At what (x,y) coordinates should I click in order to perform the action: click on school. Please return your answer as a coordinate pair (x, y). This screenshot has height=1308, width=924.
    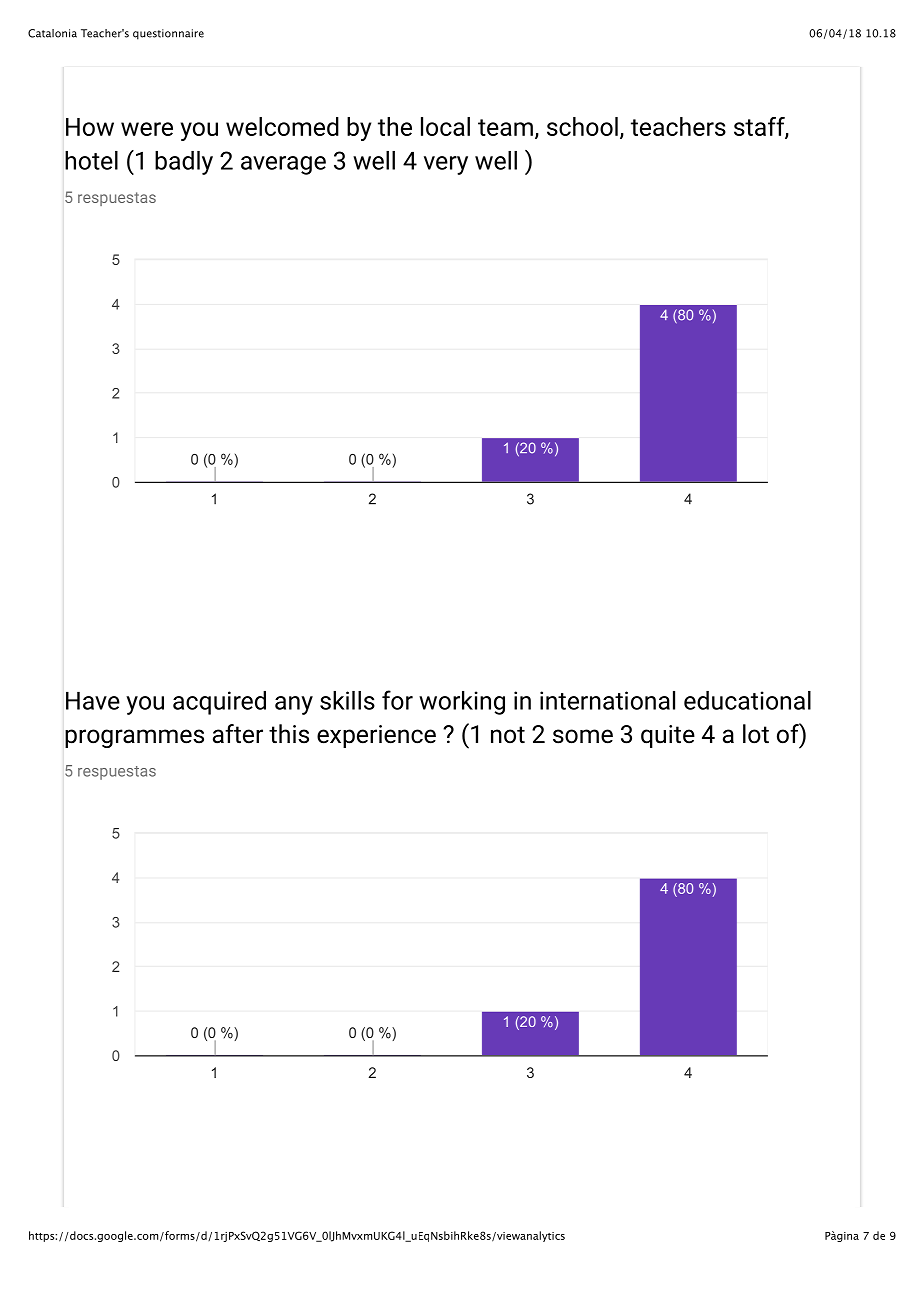
    Looking at the image, I should click on (582, 126).
